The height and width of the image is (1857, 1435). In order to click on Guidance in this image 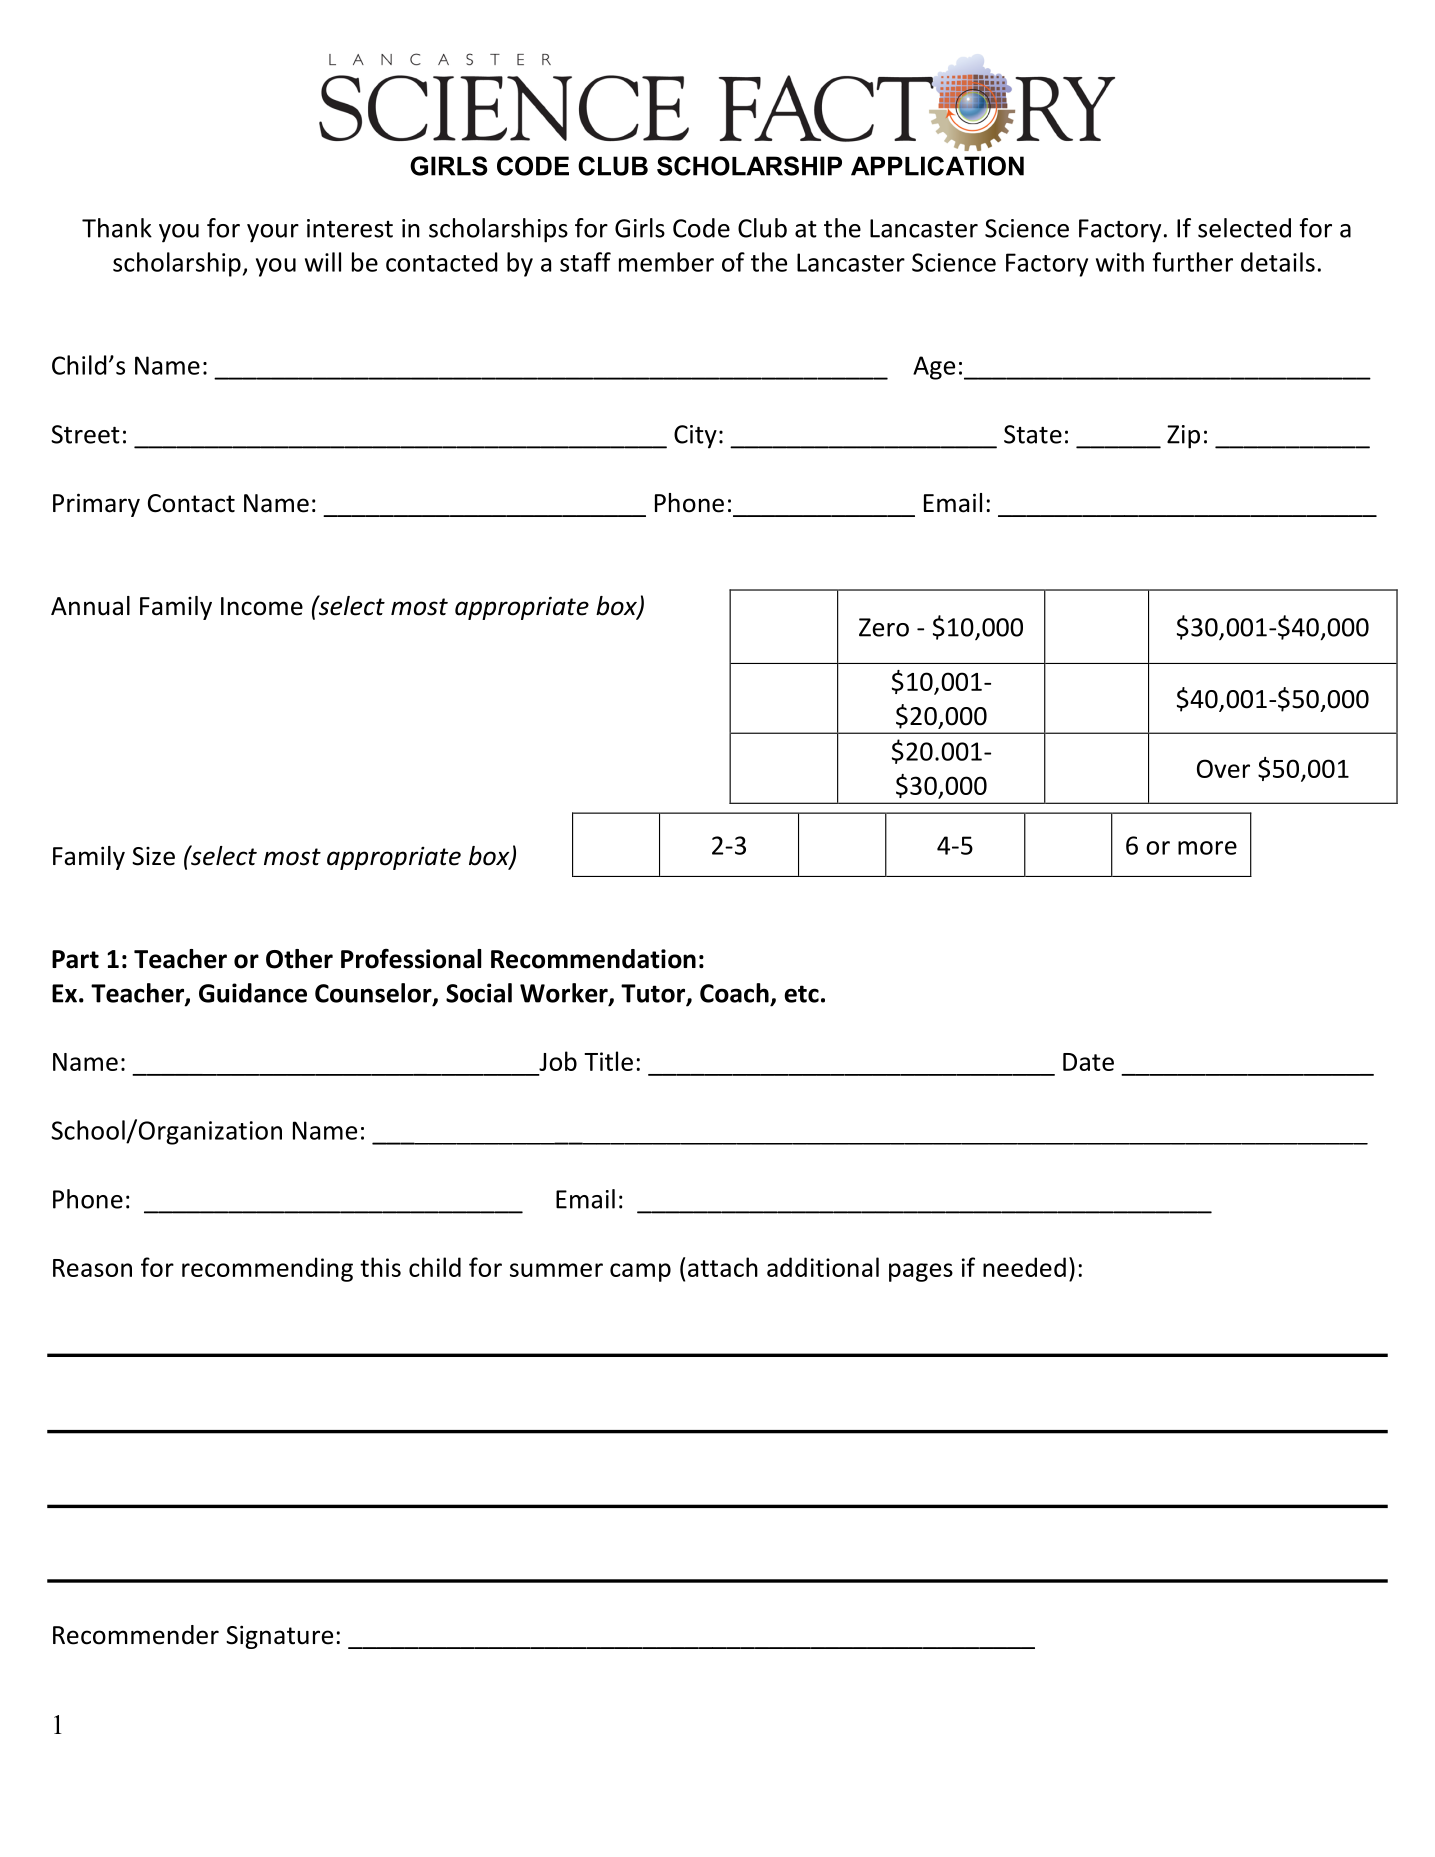, I will do `click(253, 993)`.
